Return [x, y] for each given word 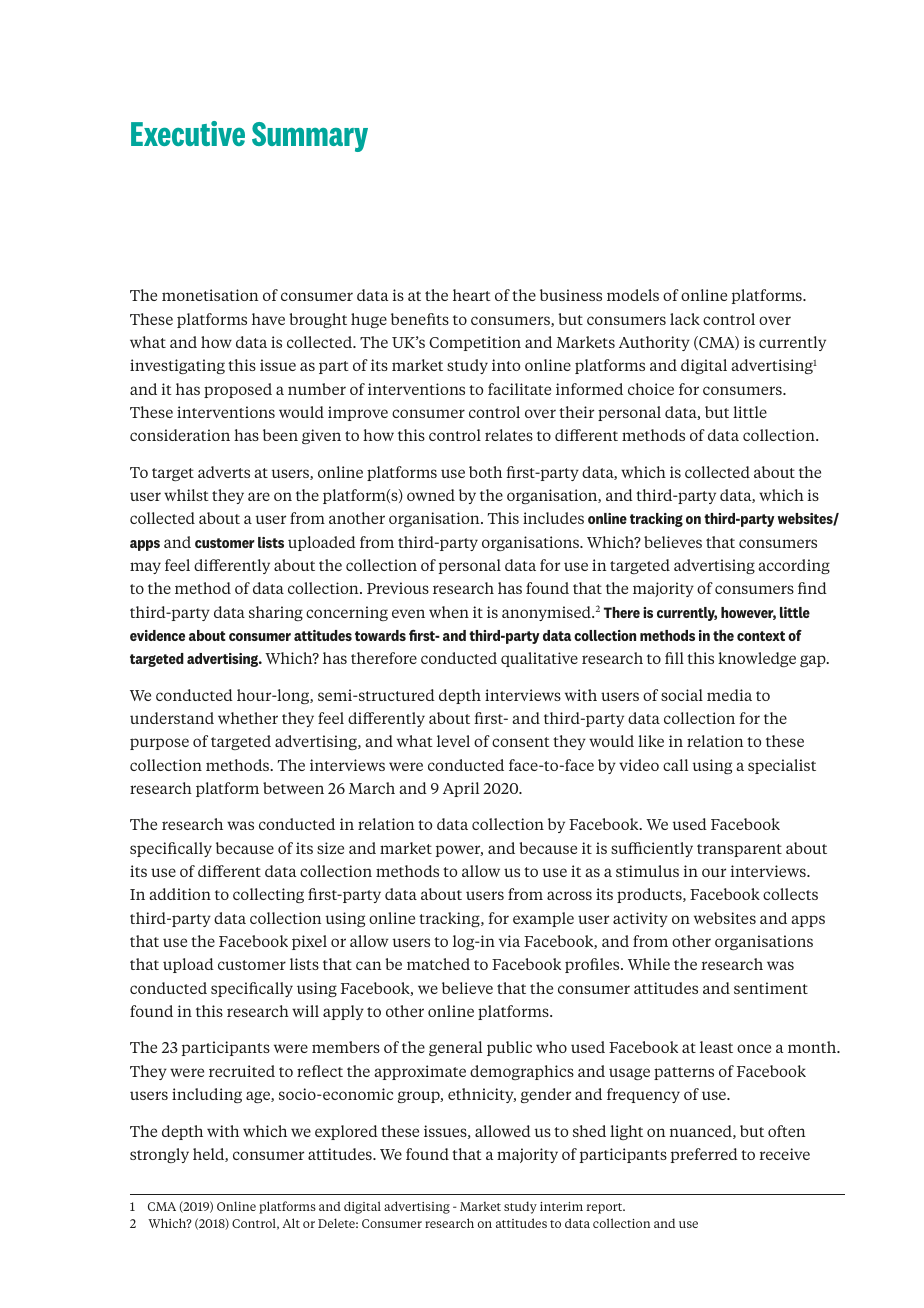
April [461, 789]
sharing [276, 613]
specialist [782, 766]
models [633, 295]
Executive [188, 133]
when [449, 612]
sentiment [771, 988]
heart [472, 295]
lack [685, 319]
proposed [238, 390]
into [506, 365]
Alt [291, 1223]
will [305, 1011]
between [293, 788]
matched [438, 964]
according [794, 566]
